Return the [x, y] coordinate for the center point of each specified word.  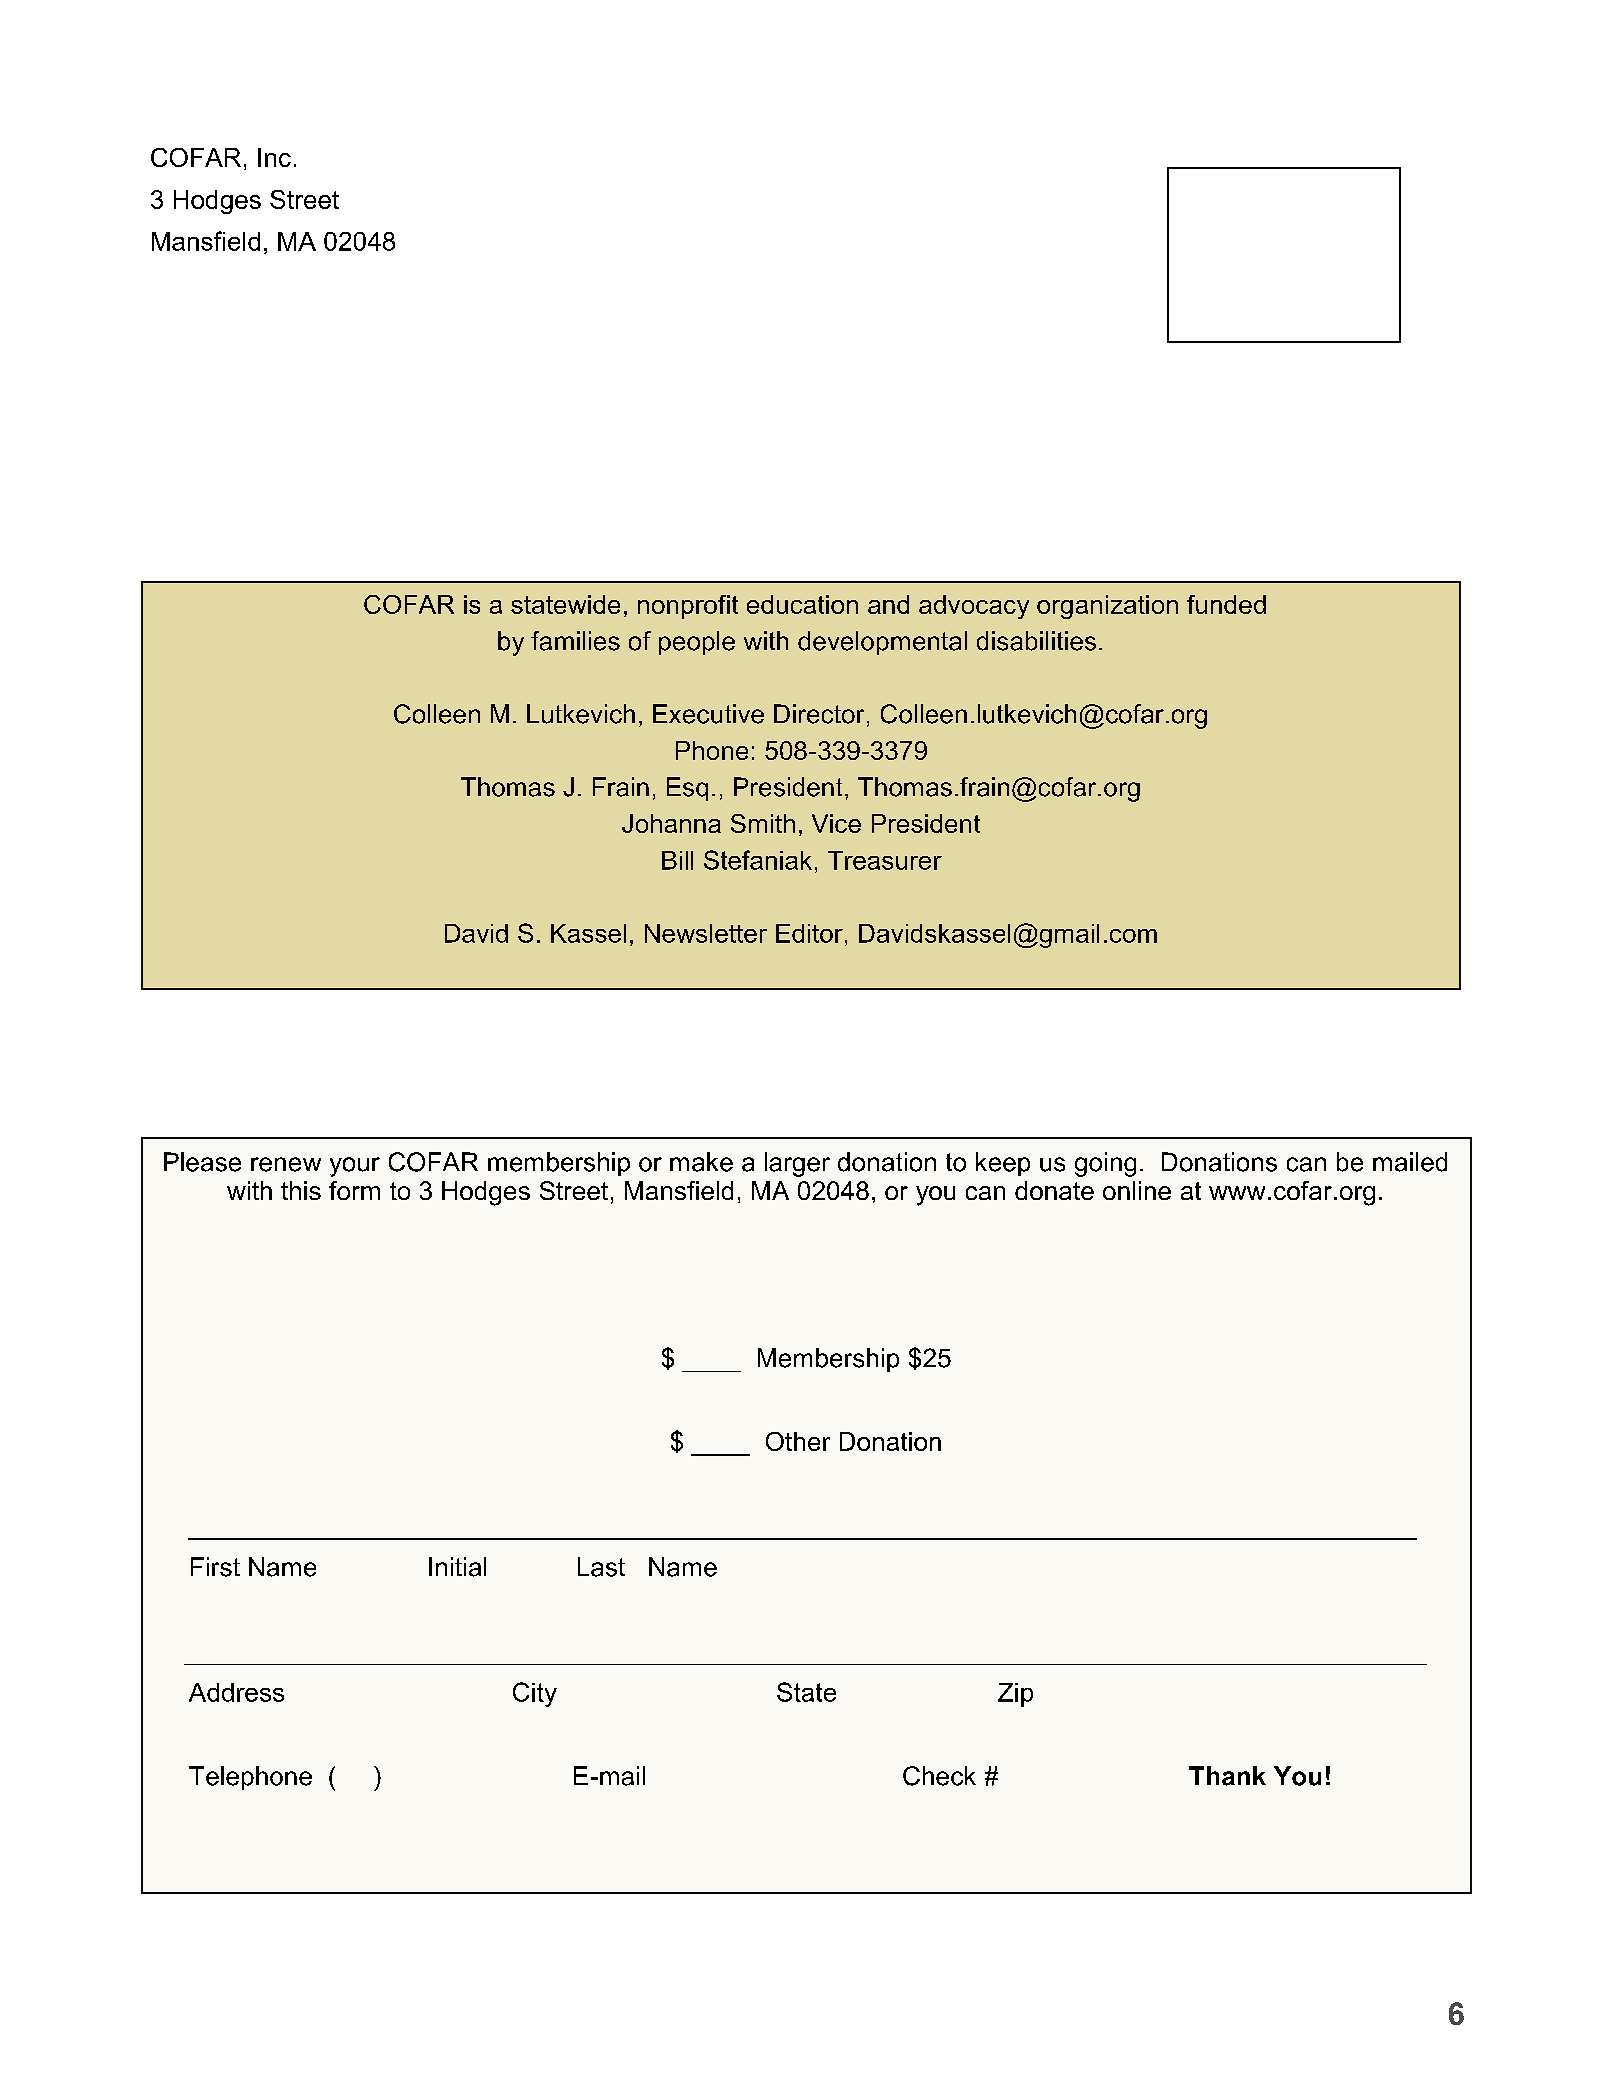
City [535, 1694]
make [701, 1162]
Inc [274, 157]
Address [236, 1692]
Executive [708, 714]
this [301, 1190]
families [575, 641]
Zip [1015, 1695]
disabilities [1036, 641]
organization [1107, 607]
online [1137, 1190]
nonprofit [688, 607]
